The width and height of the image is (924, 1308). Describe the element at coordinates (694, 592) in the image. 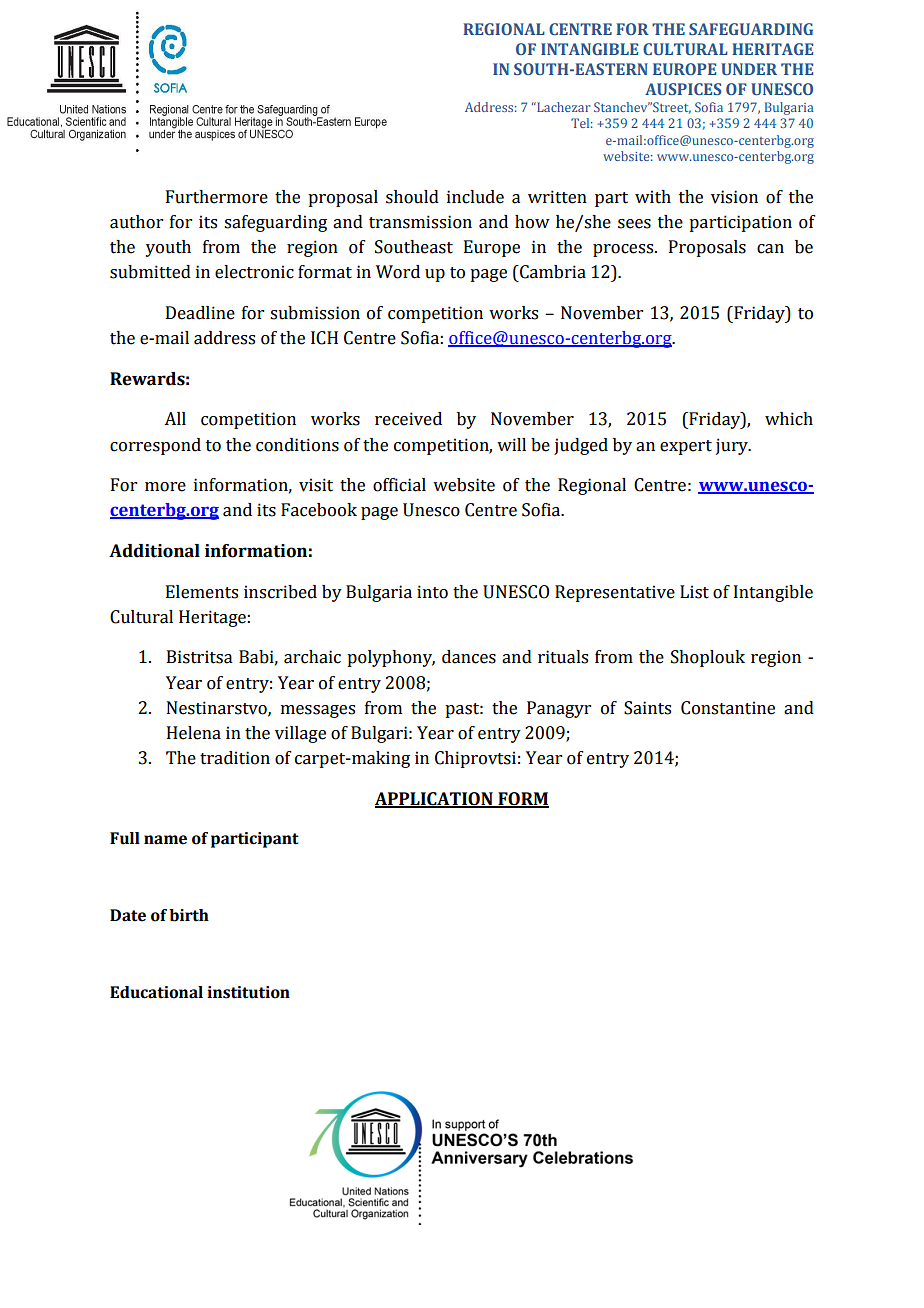

I see `List` at that location.
